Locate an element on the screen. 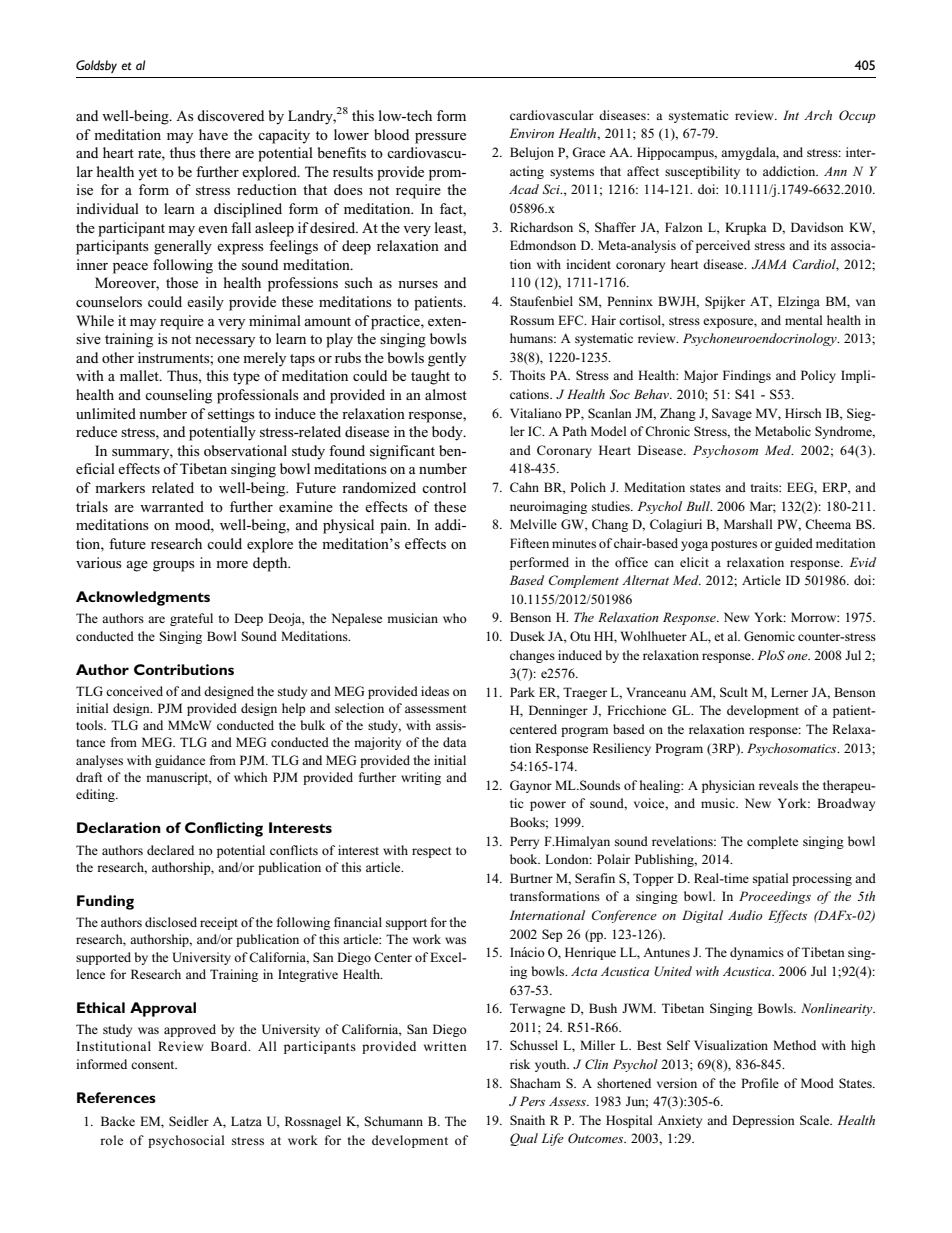 The height and width of the screenshot is (1233, 952). Acknowledgments is located at coordinates (143, 598).
